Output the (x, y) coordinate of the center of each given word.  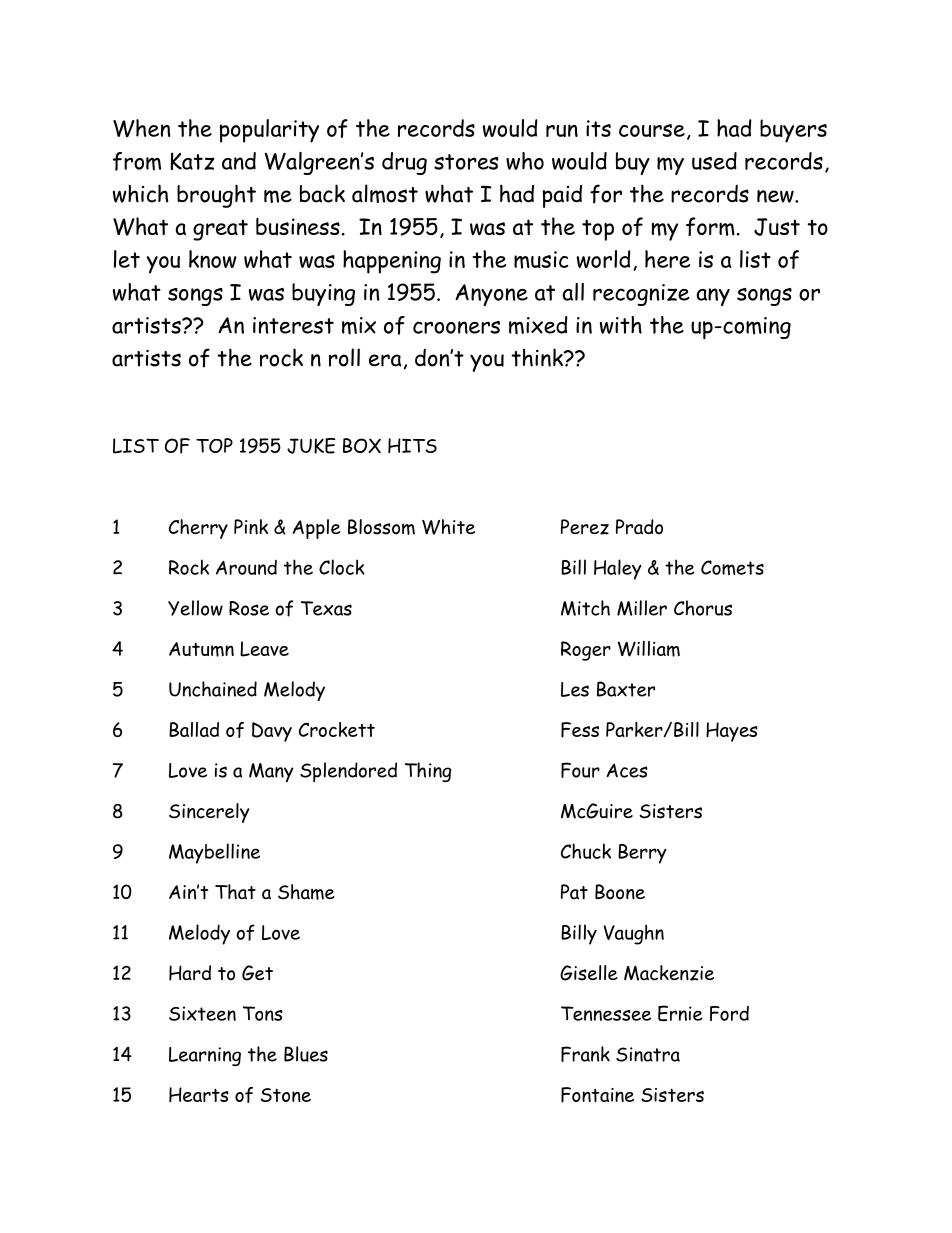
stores (466, 162)
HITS (412, 445)
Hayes (732, 732)
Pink (251, 527)
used (714, 161)
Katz (192, 161)
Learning (205, 1056)
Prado (639, 527)
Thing (428, 772)
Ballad (194, 729)
